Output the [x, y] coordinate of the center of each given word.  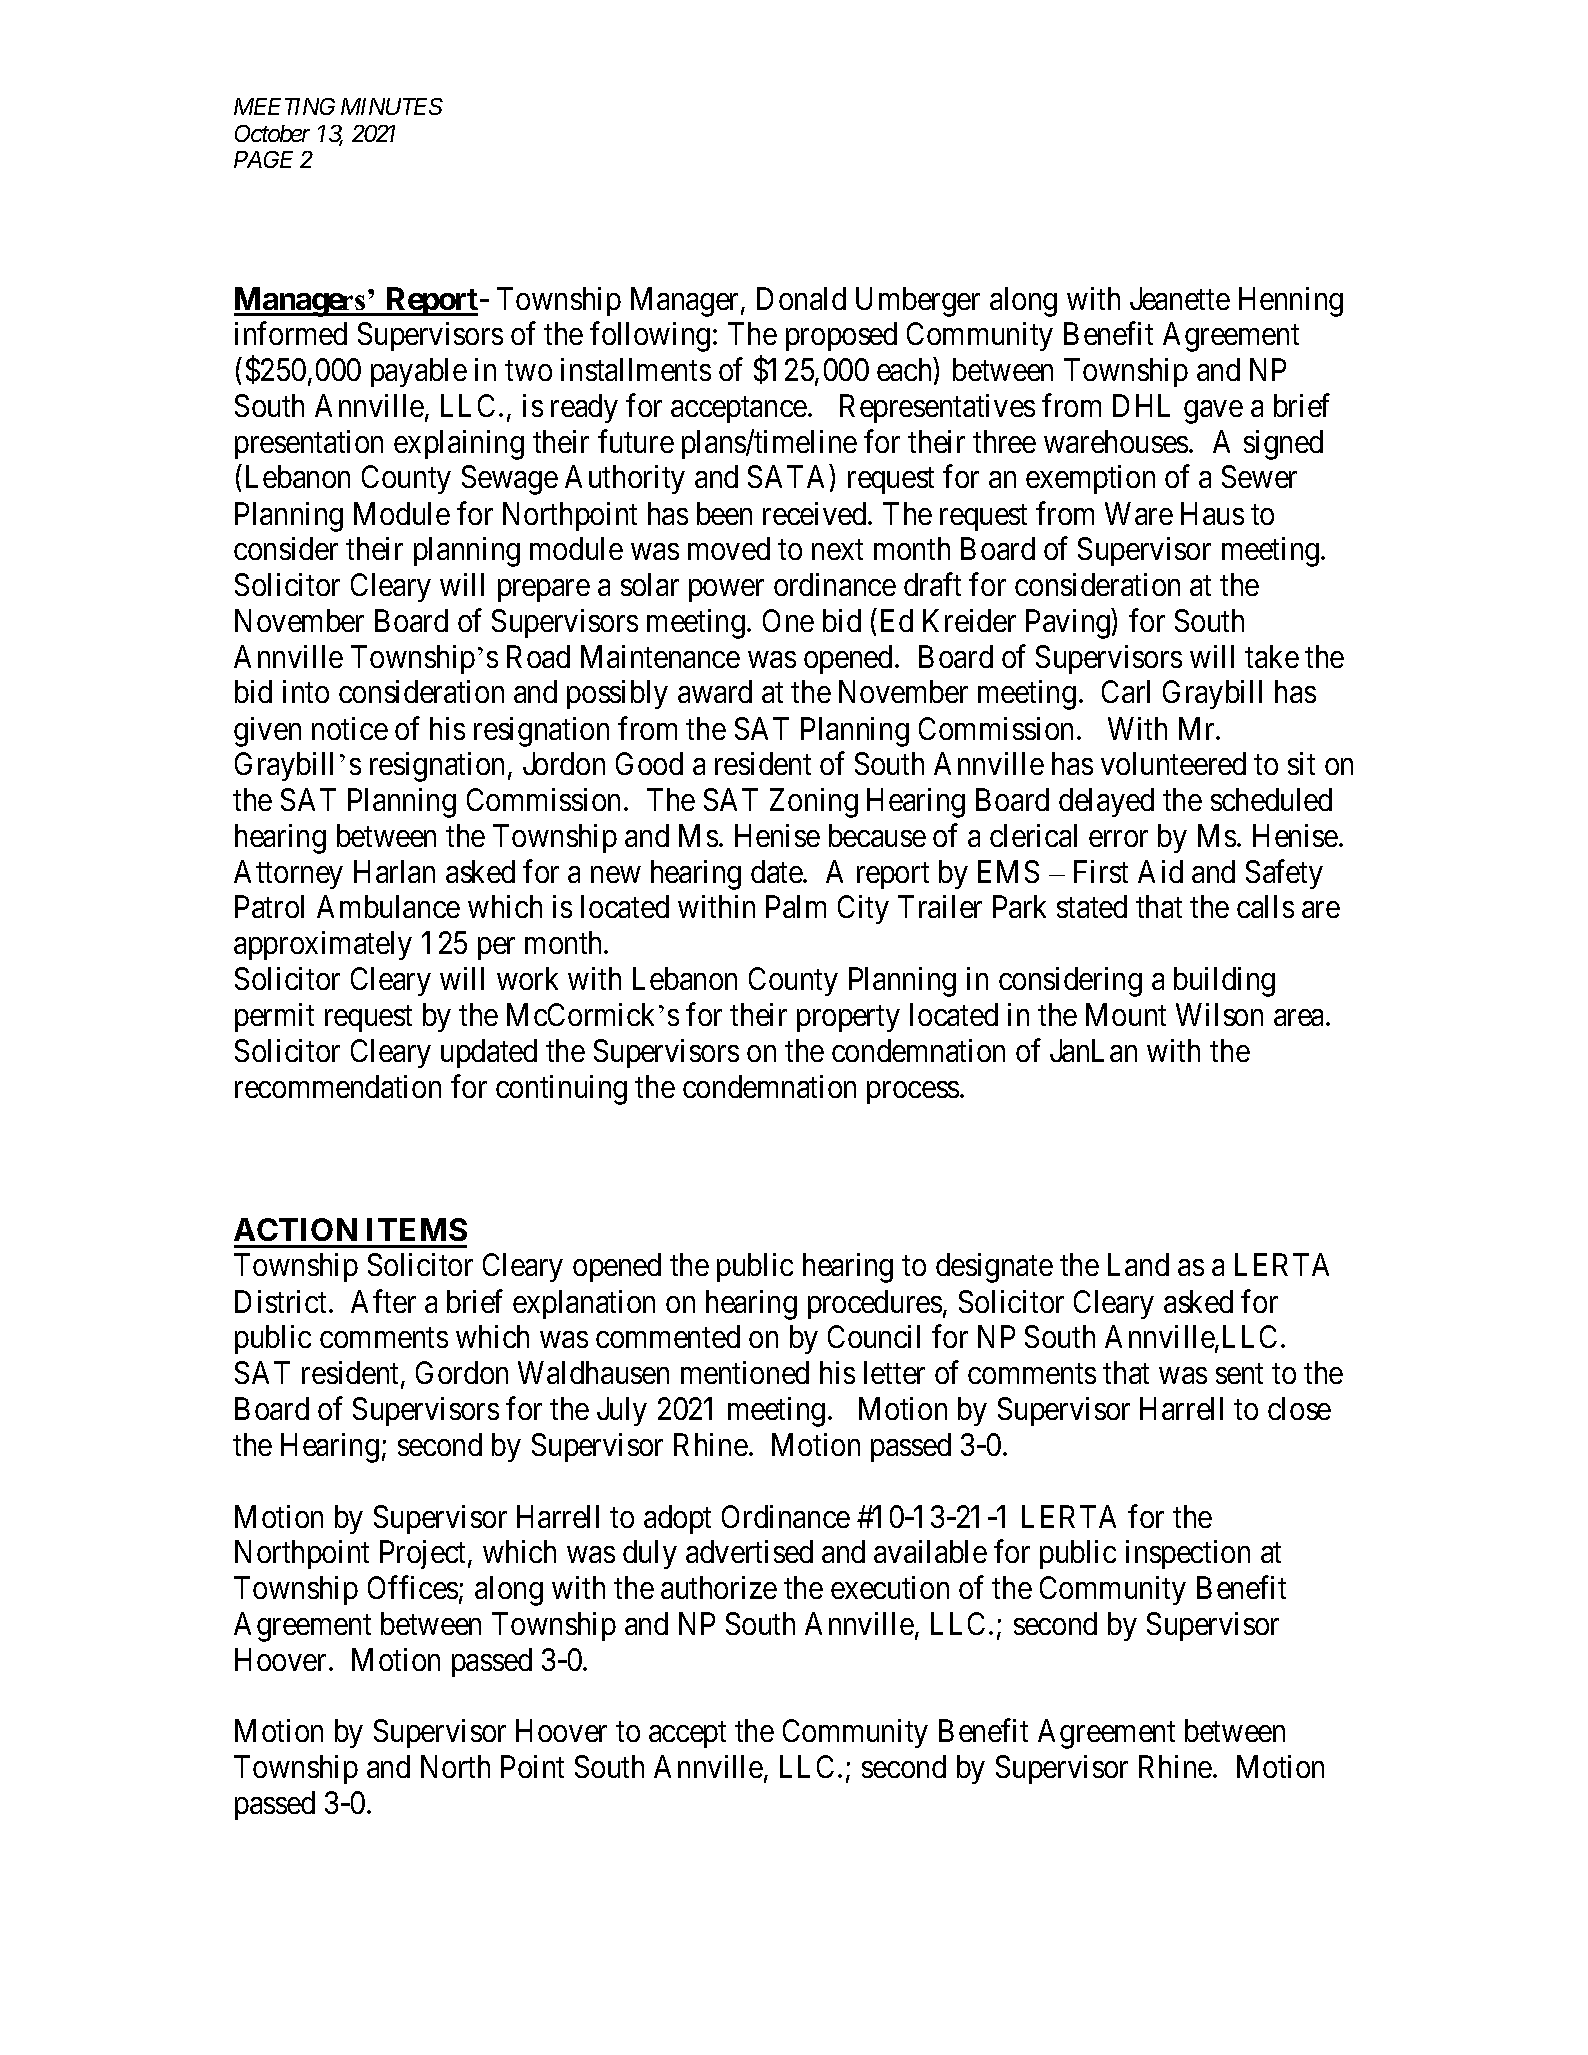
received [816, 513]
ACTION [295, 1229]
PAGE [263, 159]
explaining [459, 445]
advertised [749, 1551]
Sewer [1259, 476]
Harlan [394, 871]
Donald [801, 298]
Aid [1160, 871]
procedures [875, 1304]
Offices [413, 1587]
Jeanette [1180, 298]
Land [1138, 1264]
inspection [1188, 1554]
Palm [796, 906]
